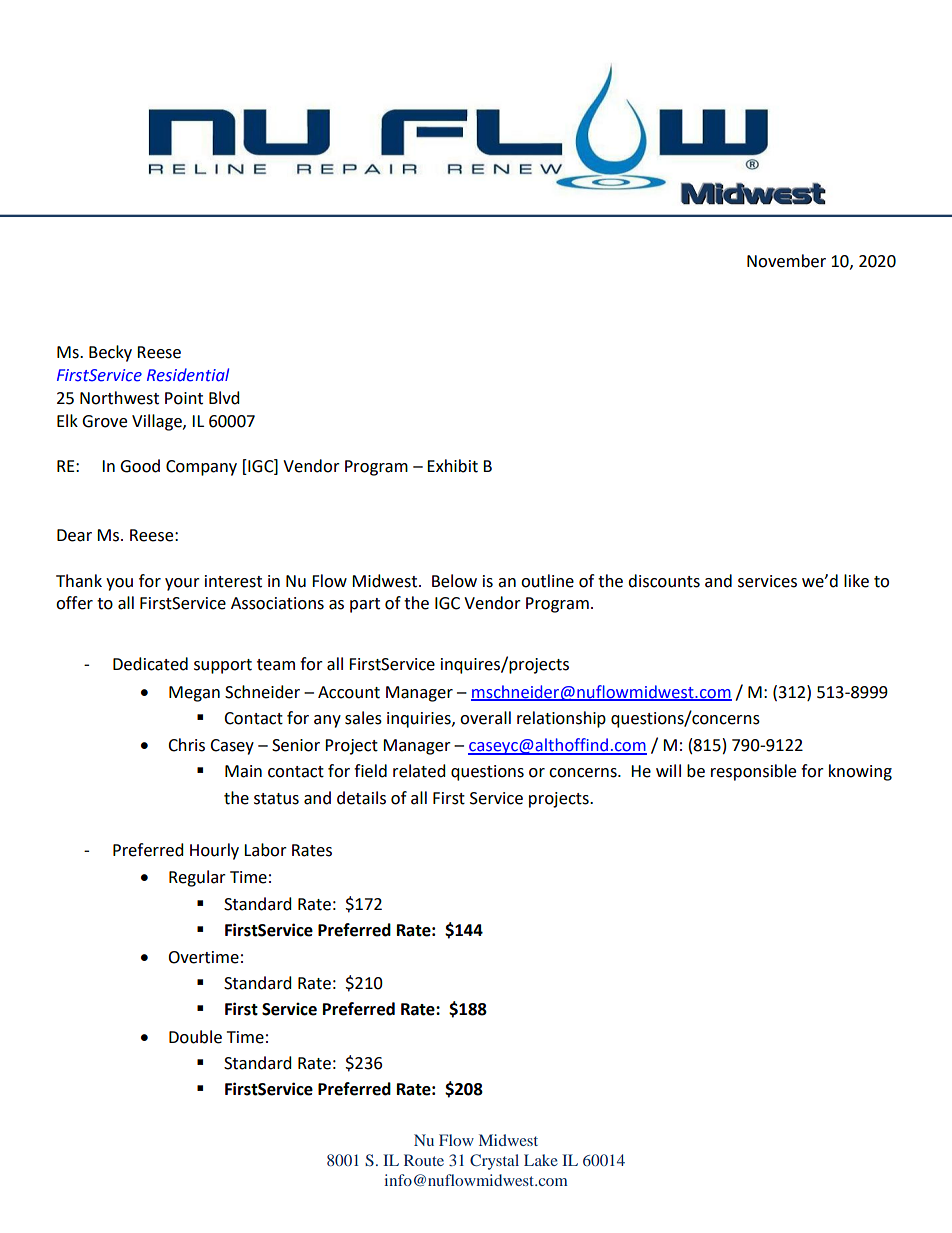 The height and width of the image is (1233, 952). Describe the element at coordinates (856, 581) in the image. I see `like` at that location.
